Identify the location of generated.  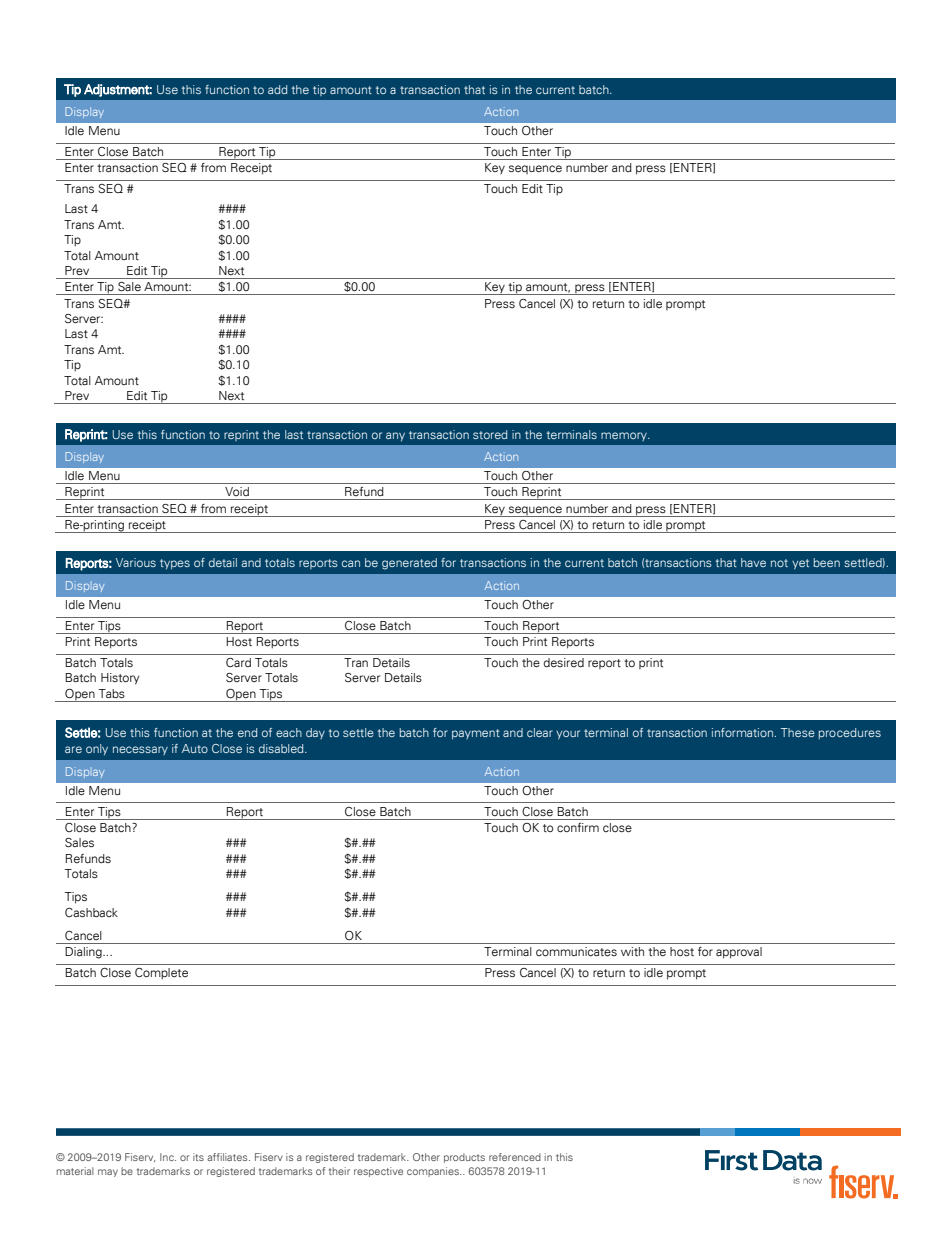
(409, 564).
